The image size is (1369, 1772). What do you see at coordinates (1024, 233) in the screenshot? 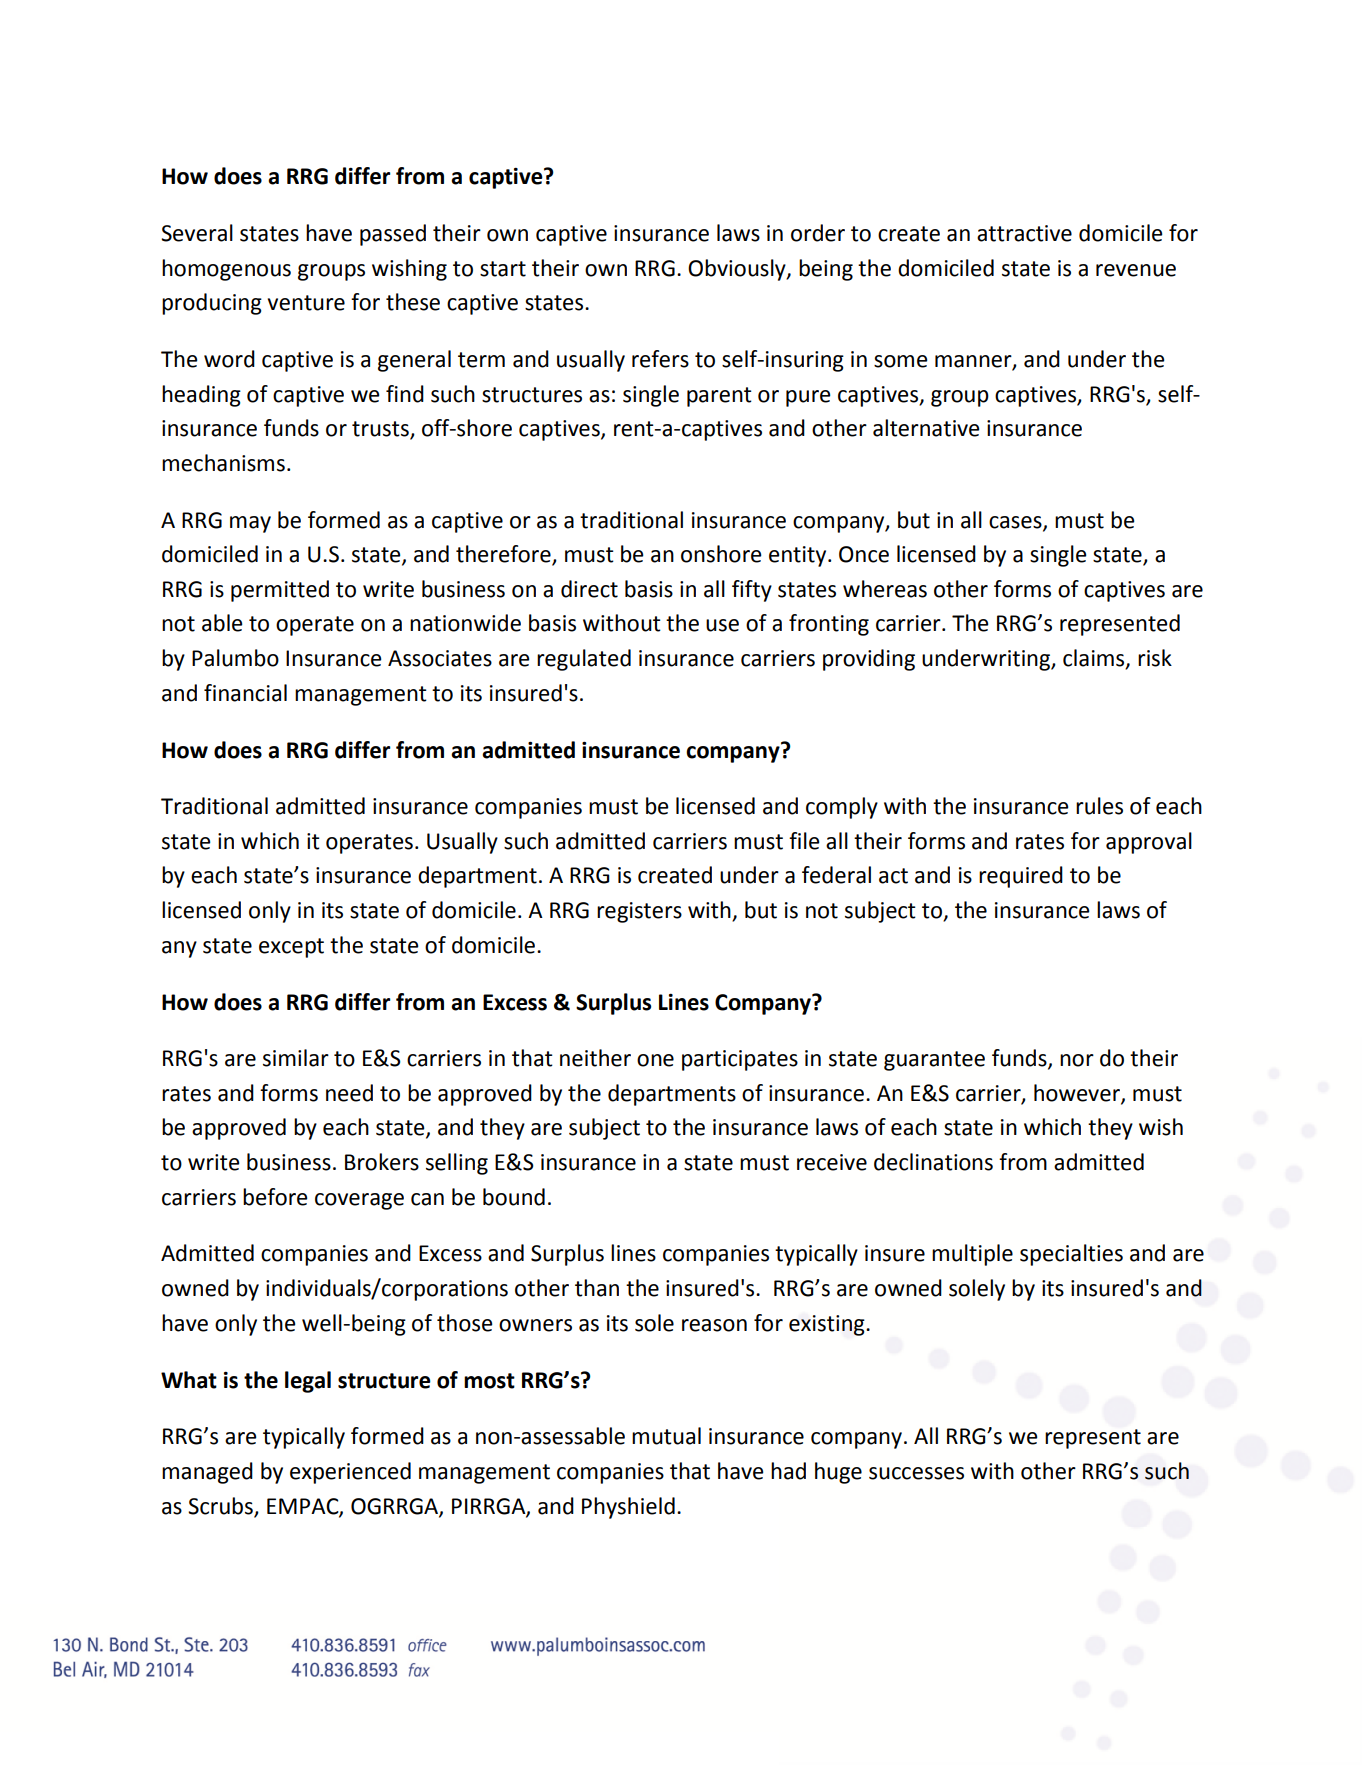
I see `attractive` at bounding box center [1024, 233].
